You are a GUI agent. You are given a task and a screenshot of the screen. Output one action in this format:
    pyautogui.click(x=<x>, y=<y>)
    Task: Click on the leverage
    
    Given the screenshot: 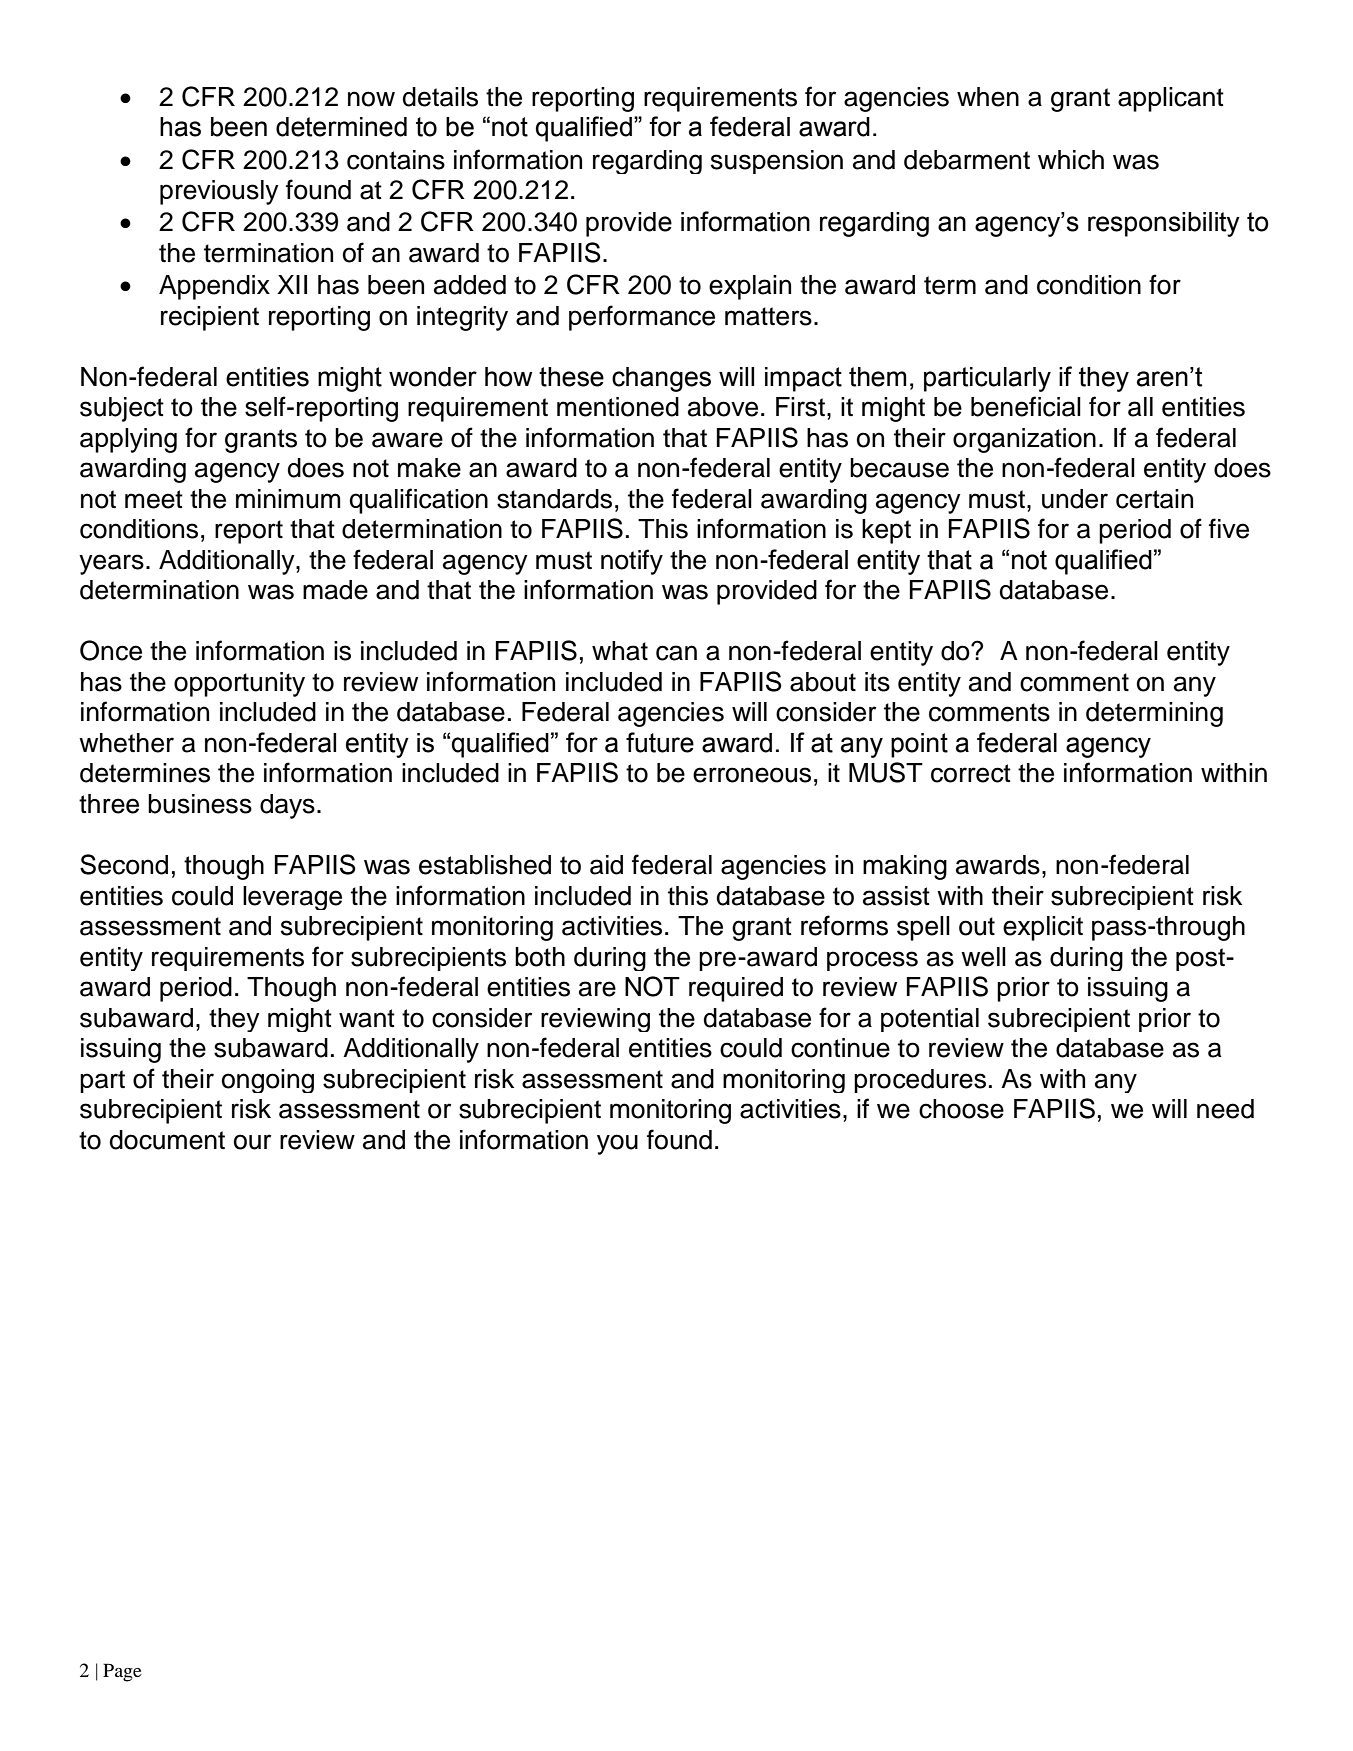 What is the action you would take?
    pyautogui.click(x=292, y=898)
